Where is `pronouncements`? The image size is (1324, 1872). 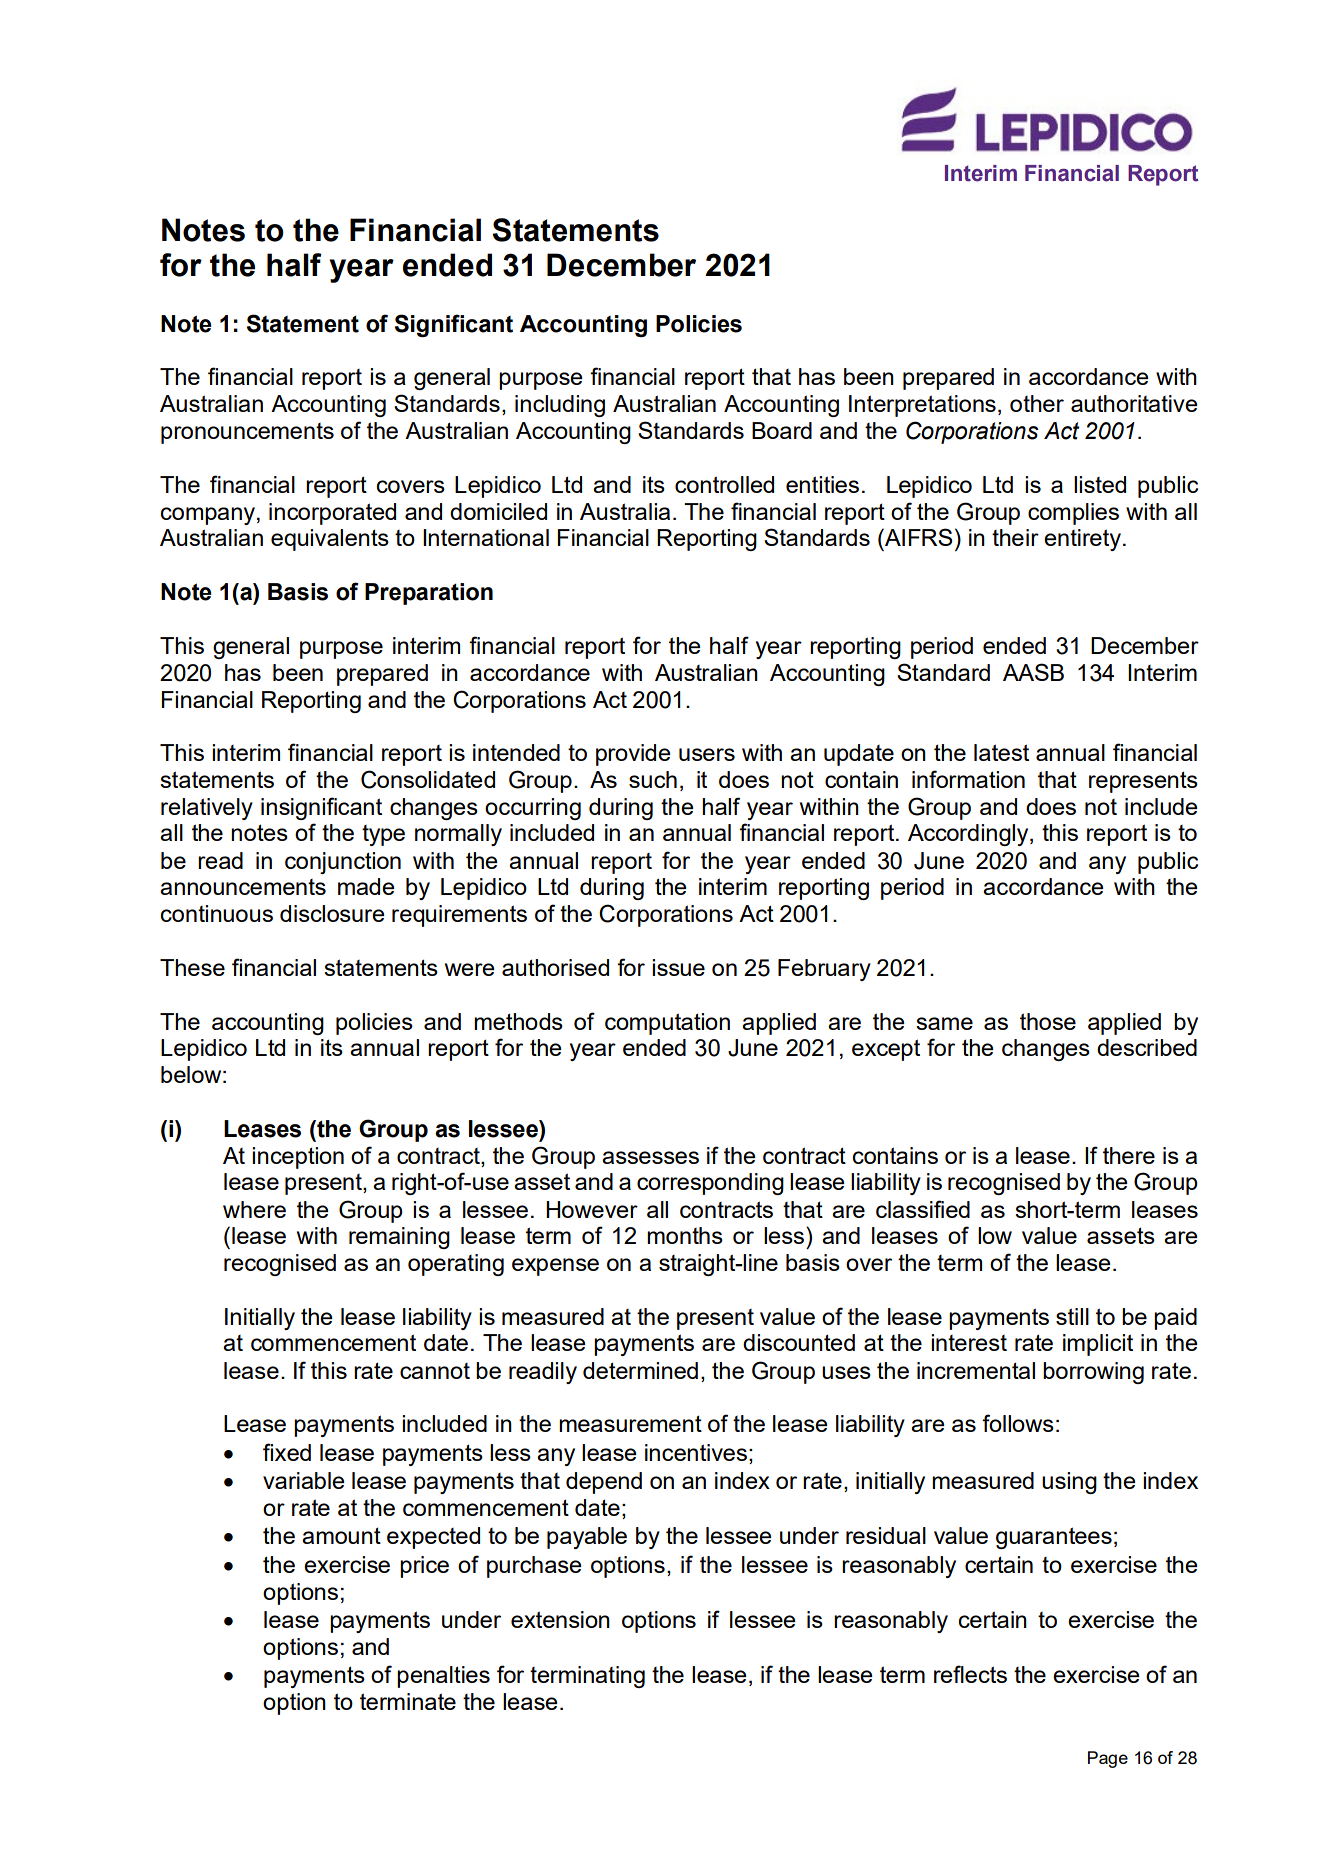 pronouncements is located at coordinates (247, 433).
